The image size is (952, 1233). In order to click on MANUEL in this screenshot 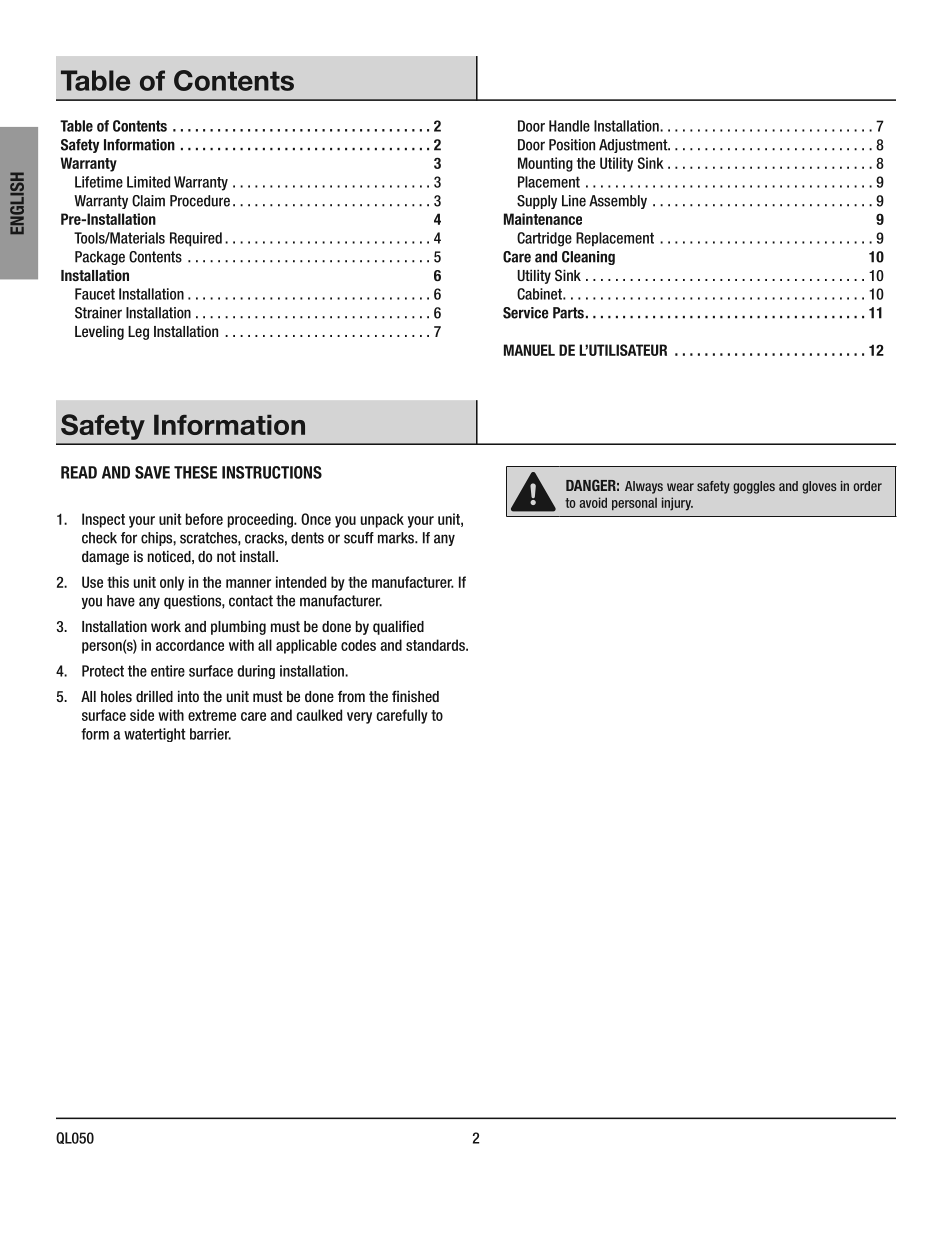, I will do `click(529, 350)`.
